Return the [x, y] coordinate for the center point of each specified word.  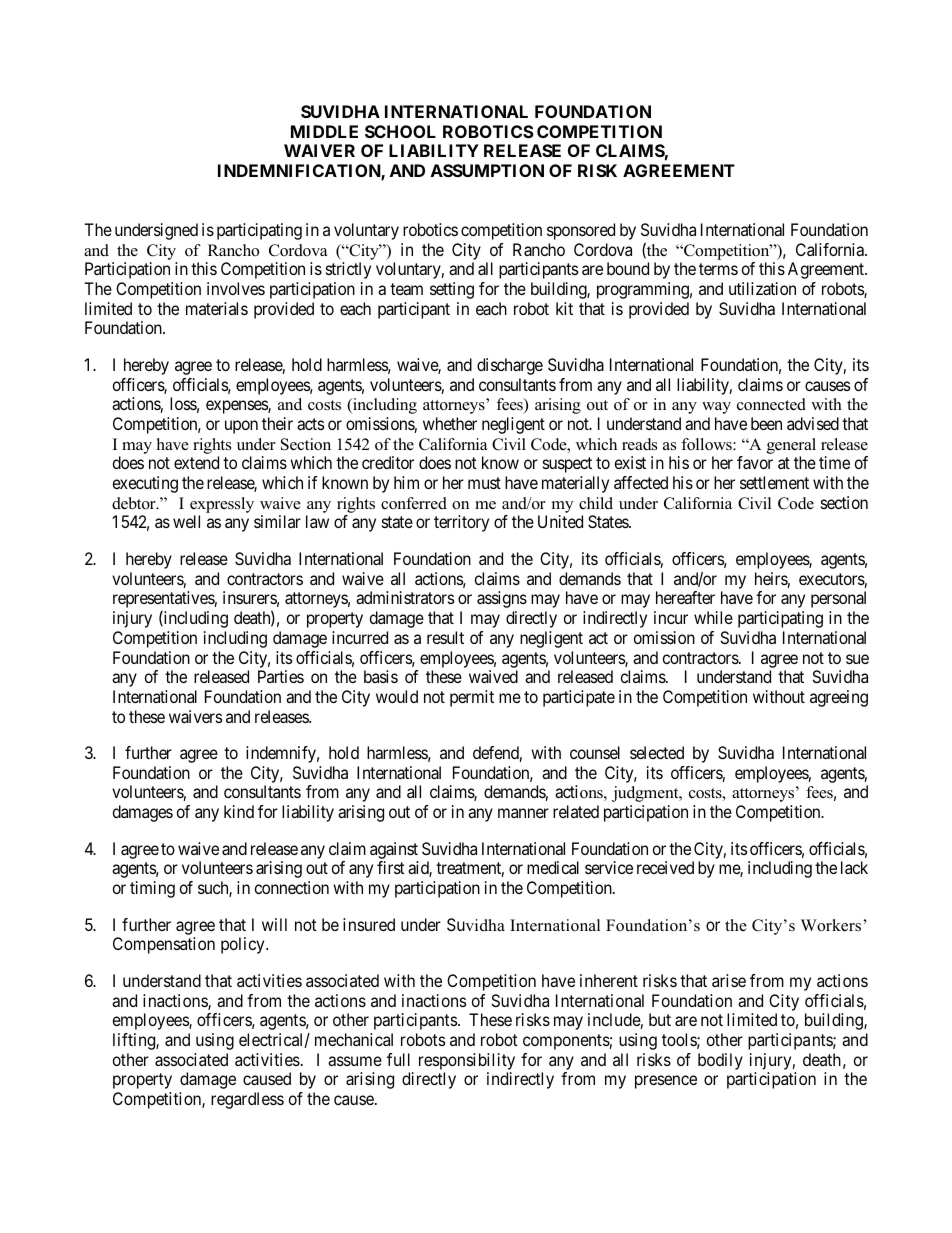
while [713, 617]
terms [718, 269]
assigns [502, 599]
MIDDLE [324, 131]
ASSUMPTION [487, 170]
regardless [247, 1100]
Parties [281, 676]
